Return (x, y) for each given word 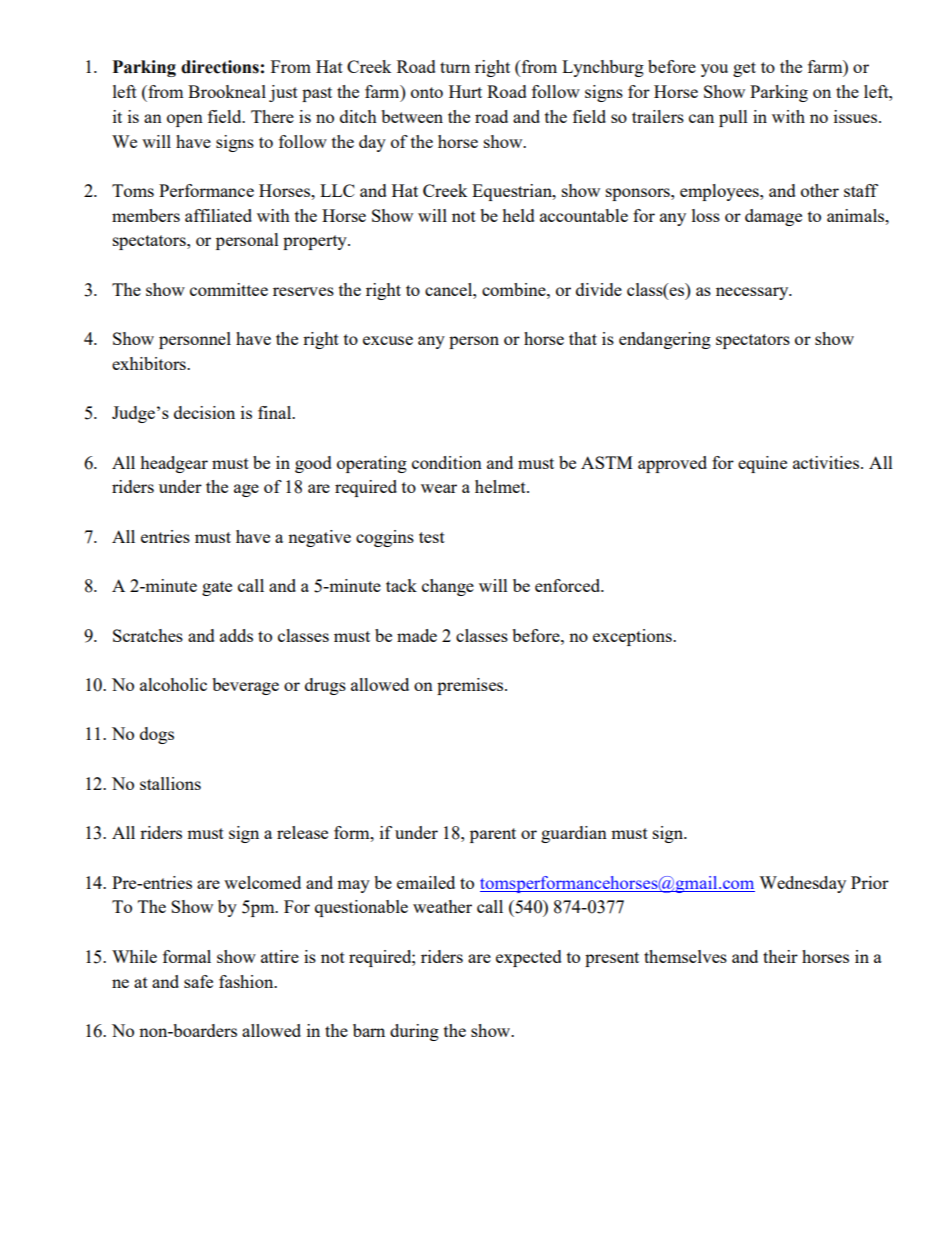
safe (198, 981)
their (780, 956)
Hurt (465, 91)
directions (220, 67)
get (744, 69)
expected (529, 958)
